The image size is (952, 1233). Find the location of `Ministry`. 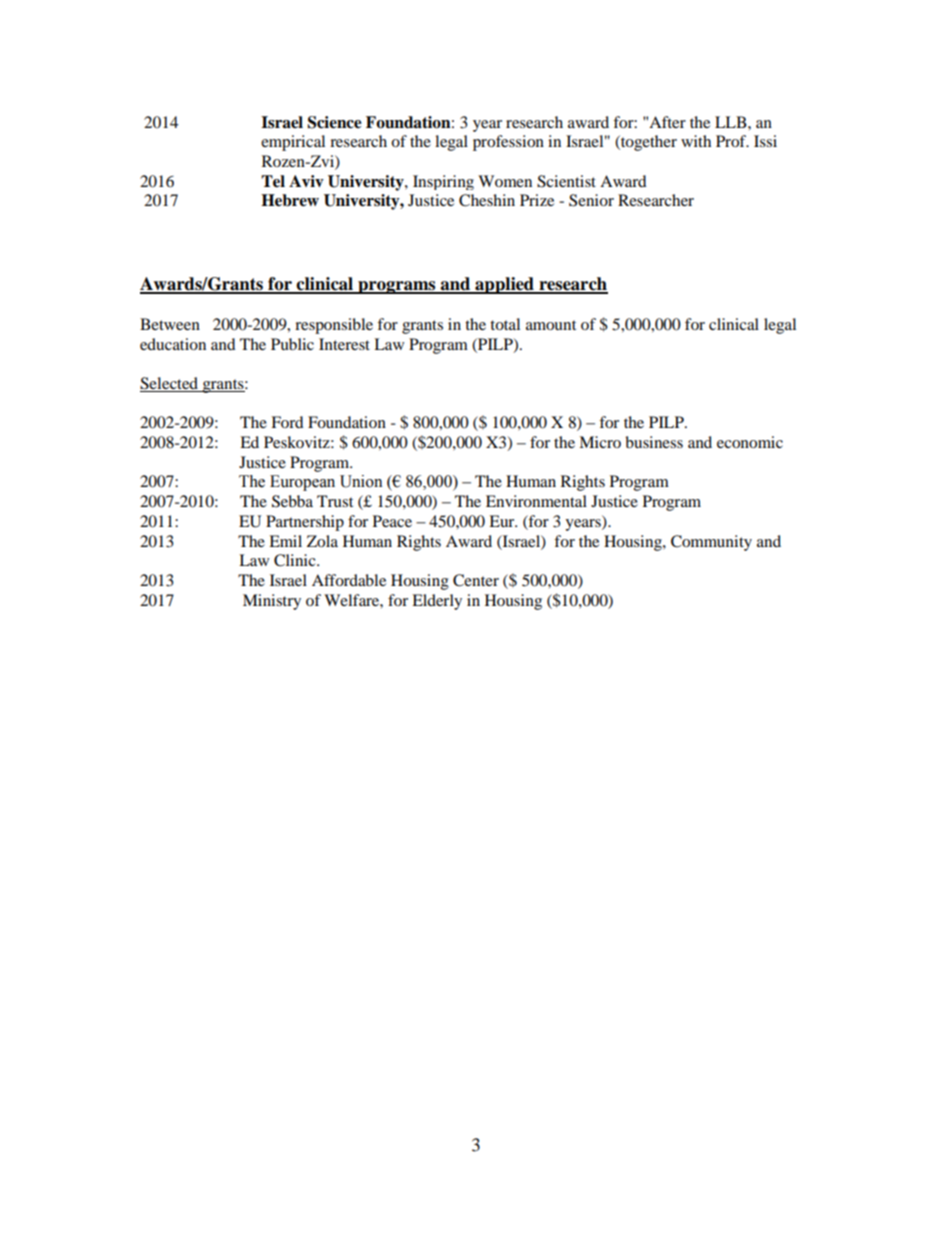

Ministry is located at coordinates (272, 602).
